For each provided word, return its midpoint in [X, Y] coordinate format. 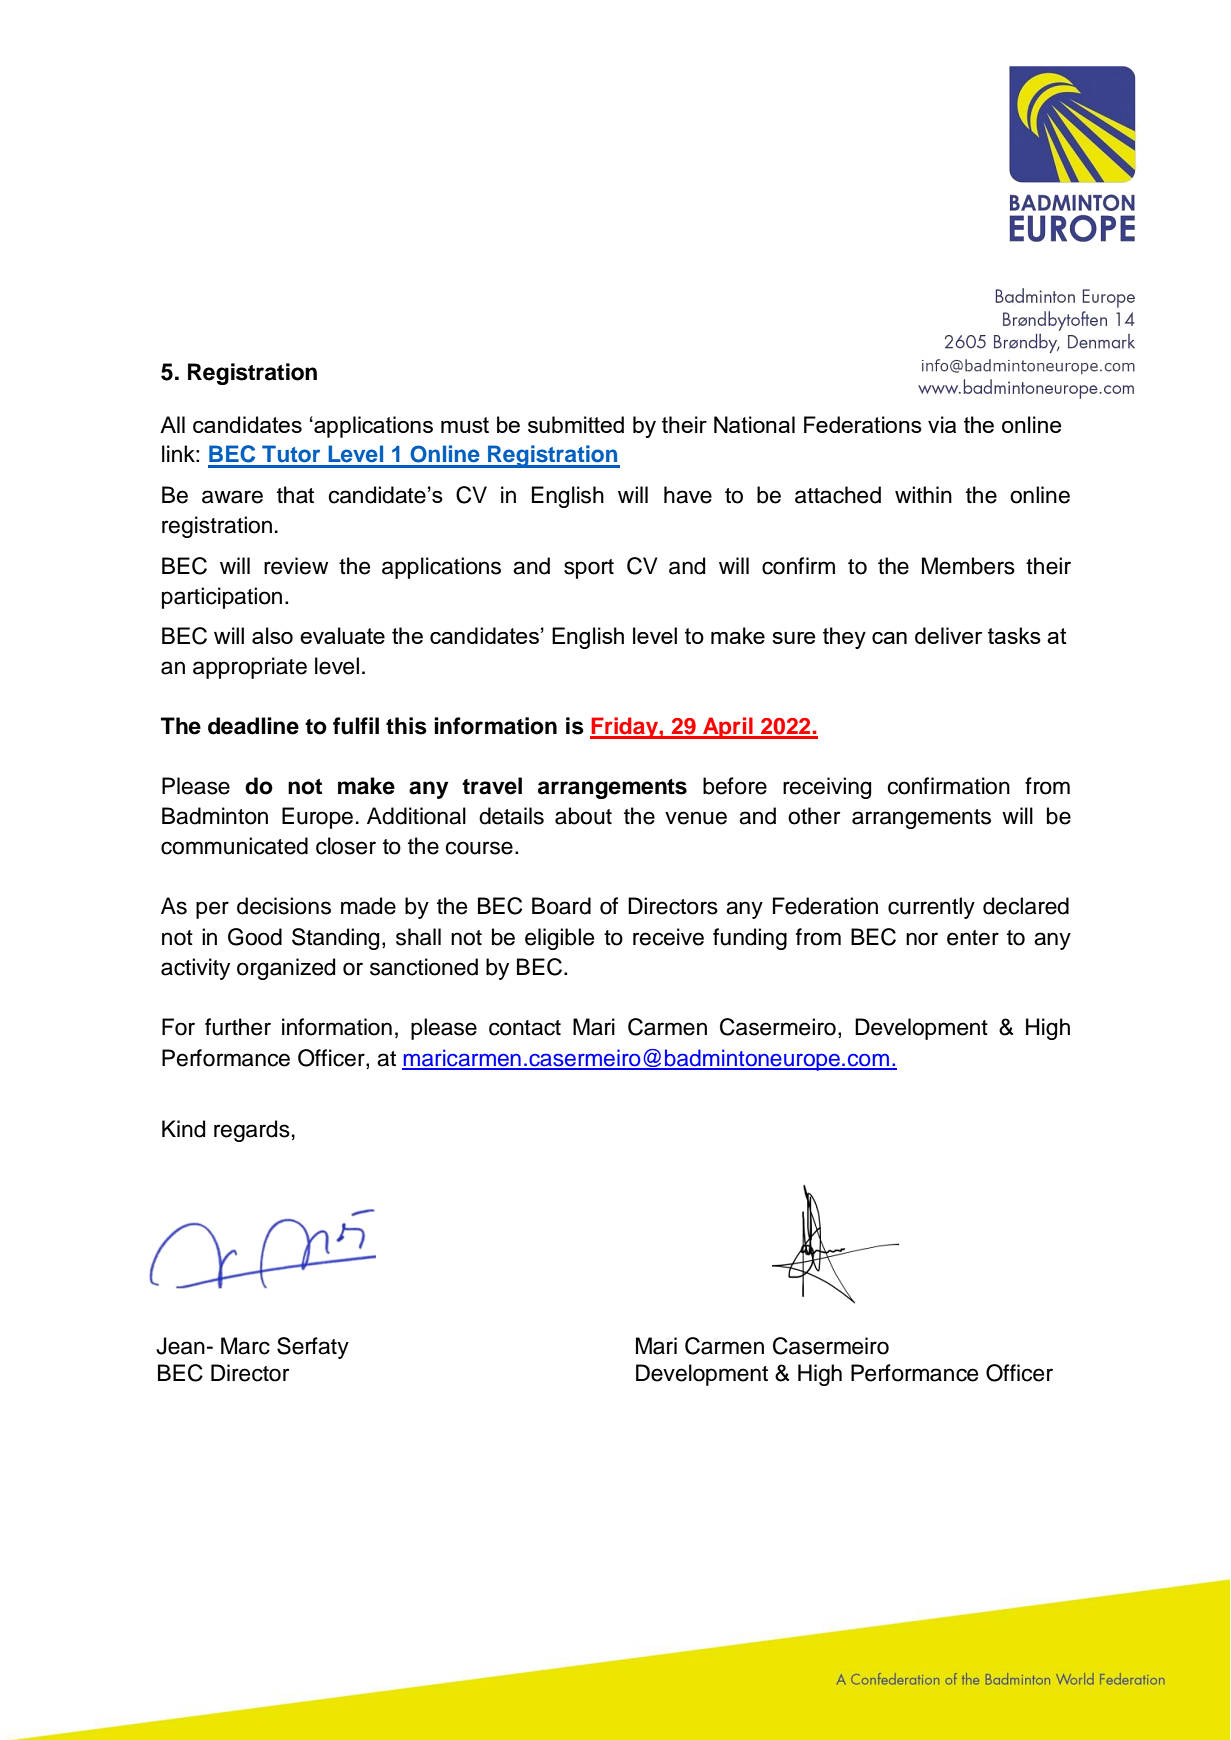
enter [973, 938]
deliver [948, 635]
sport [589, 569]
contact [525, 1028]
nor [922, 939]
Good [255, 937]
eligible [559, 939]
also [272, 635]
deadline [253, 726]
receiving [827, 788]
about [583, 816]
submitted [576, 424]
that [295, 495]
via [942, 424]
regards [252, 1131]
